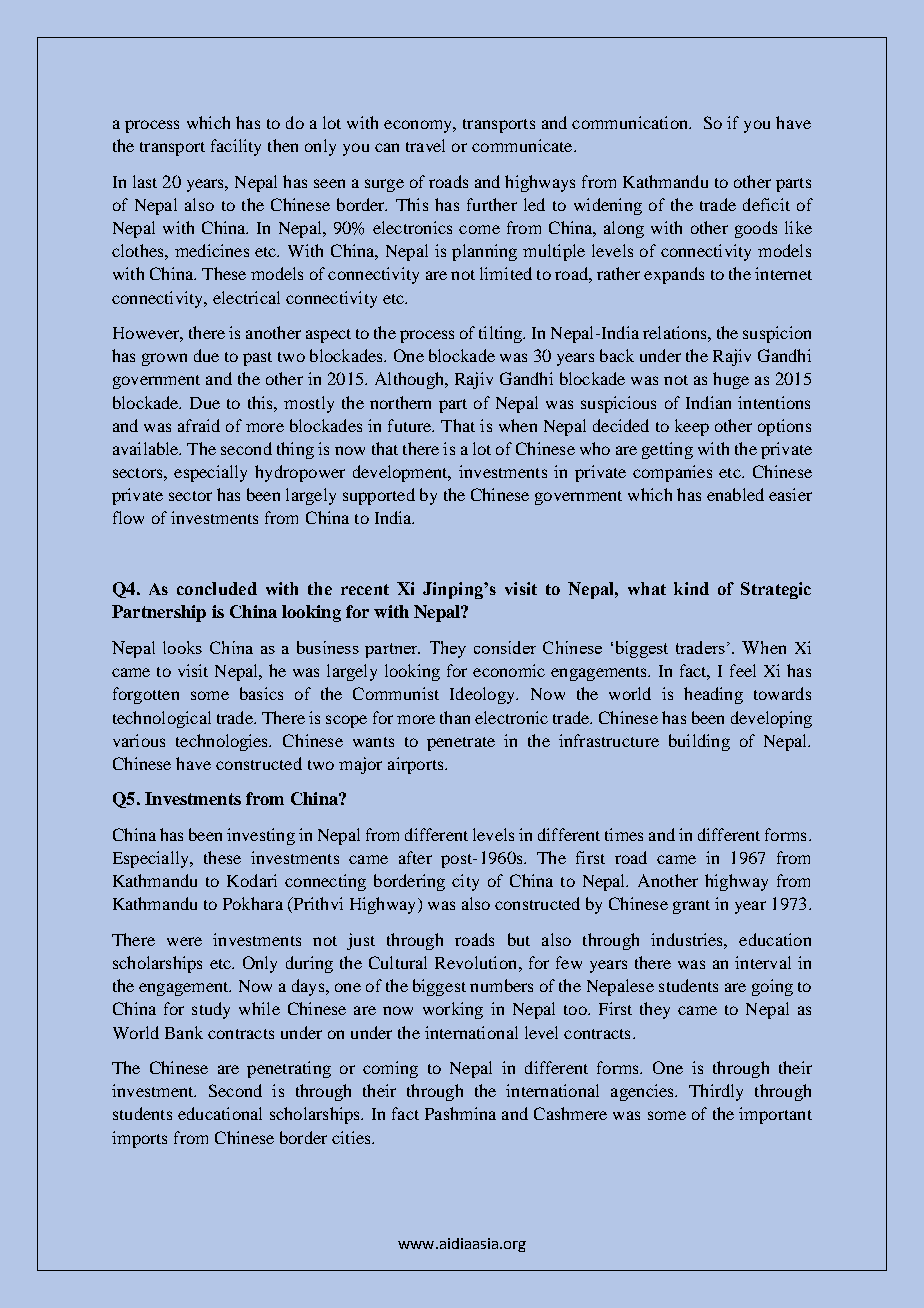 Image resolution: width=924 pixels, height=1308 pixels. Describe the element at coordinates (410, 380) in the document. I see `Although` at that location.
